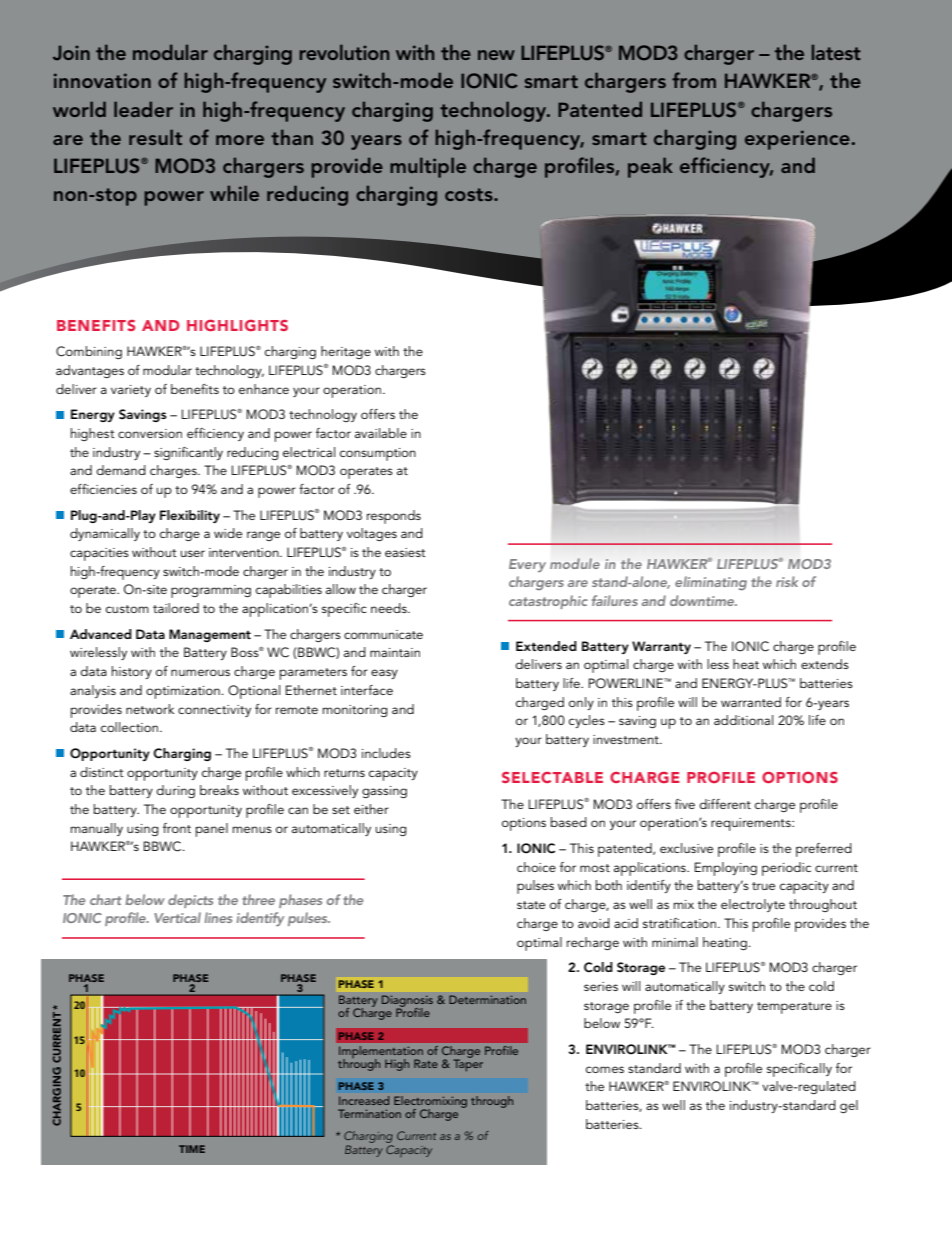  I want to click on Increased, so click(364, 1100).
